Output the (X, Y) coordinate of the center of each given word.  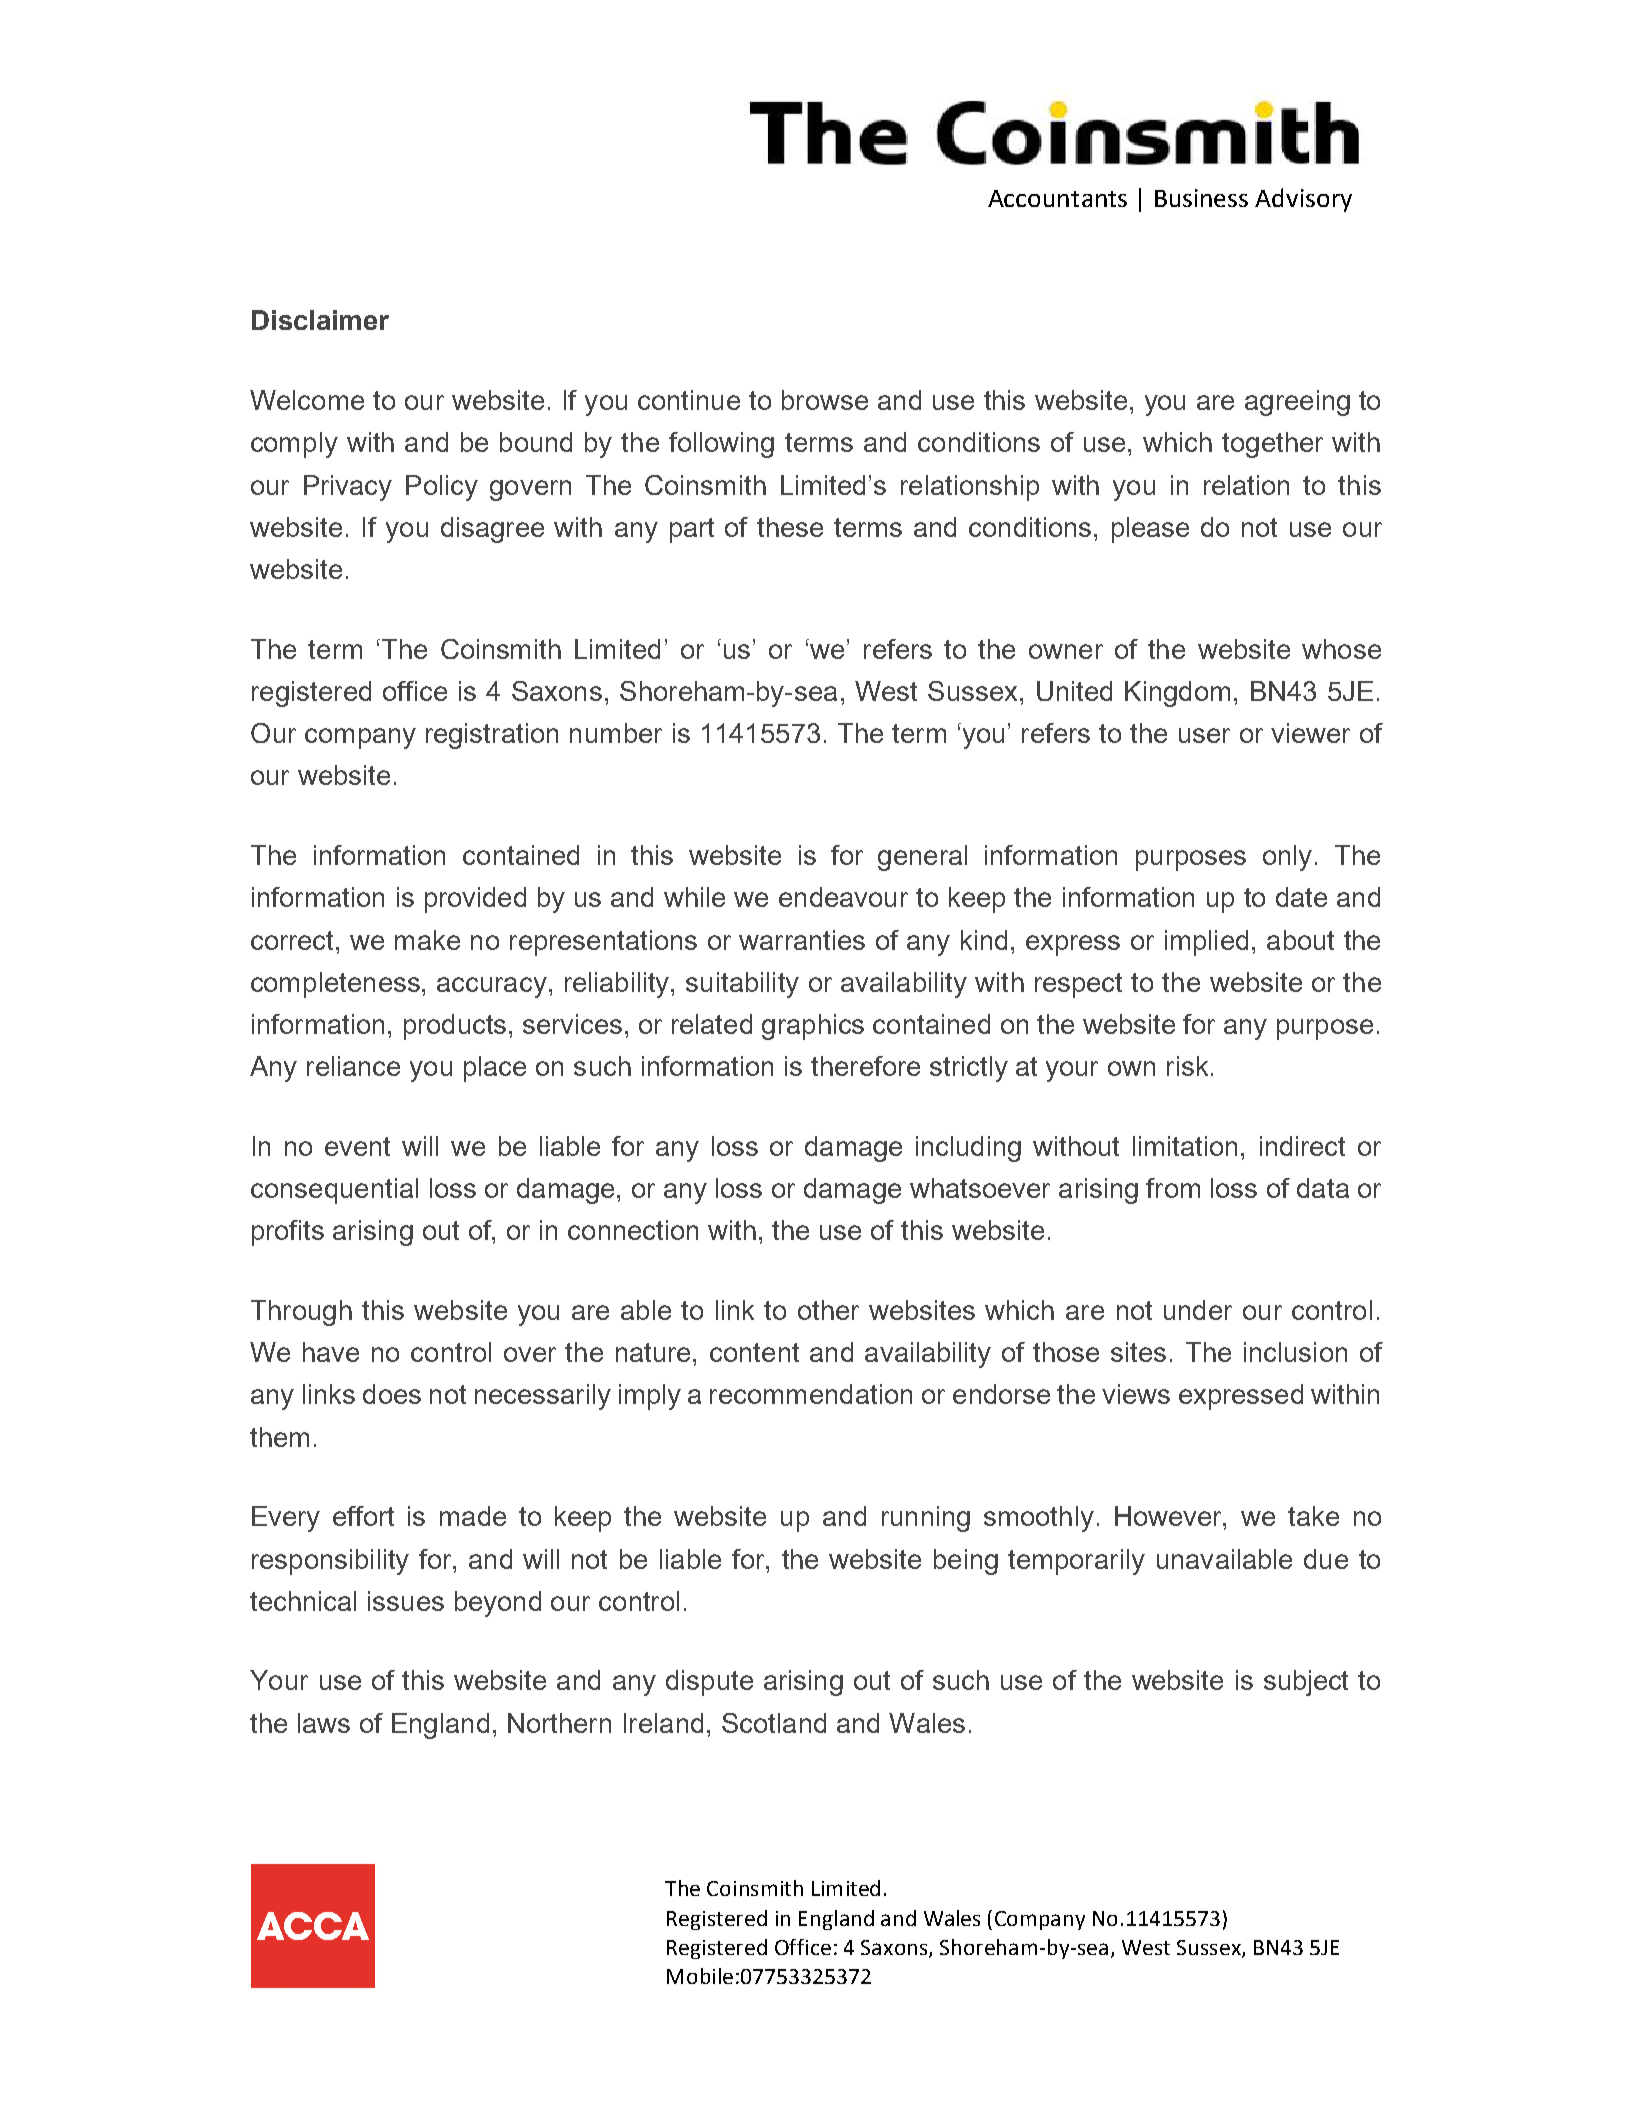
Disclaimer (320, 320)
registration (492, 736)
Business (1201, 198)
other (828, 1310)
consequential (334, 1191)
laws (324, 1723)
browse (825, 400)
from (1173, 1188)
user (1204, 735)
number (616, 733)
